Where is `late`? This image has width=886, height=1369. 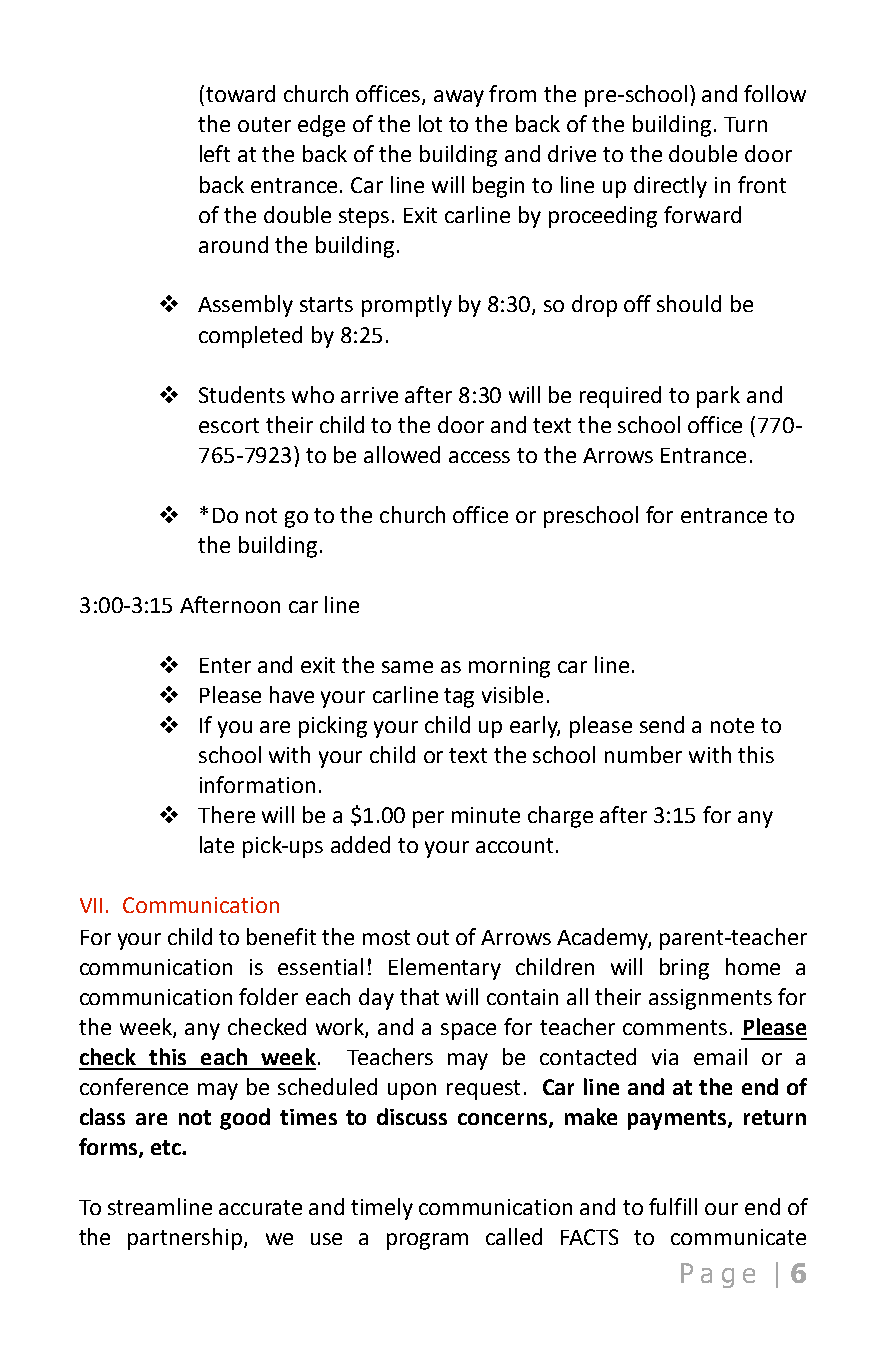 late is located at coordinates (217, 844).
